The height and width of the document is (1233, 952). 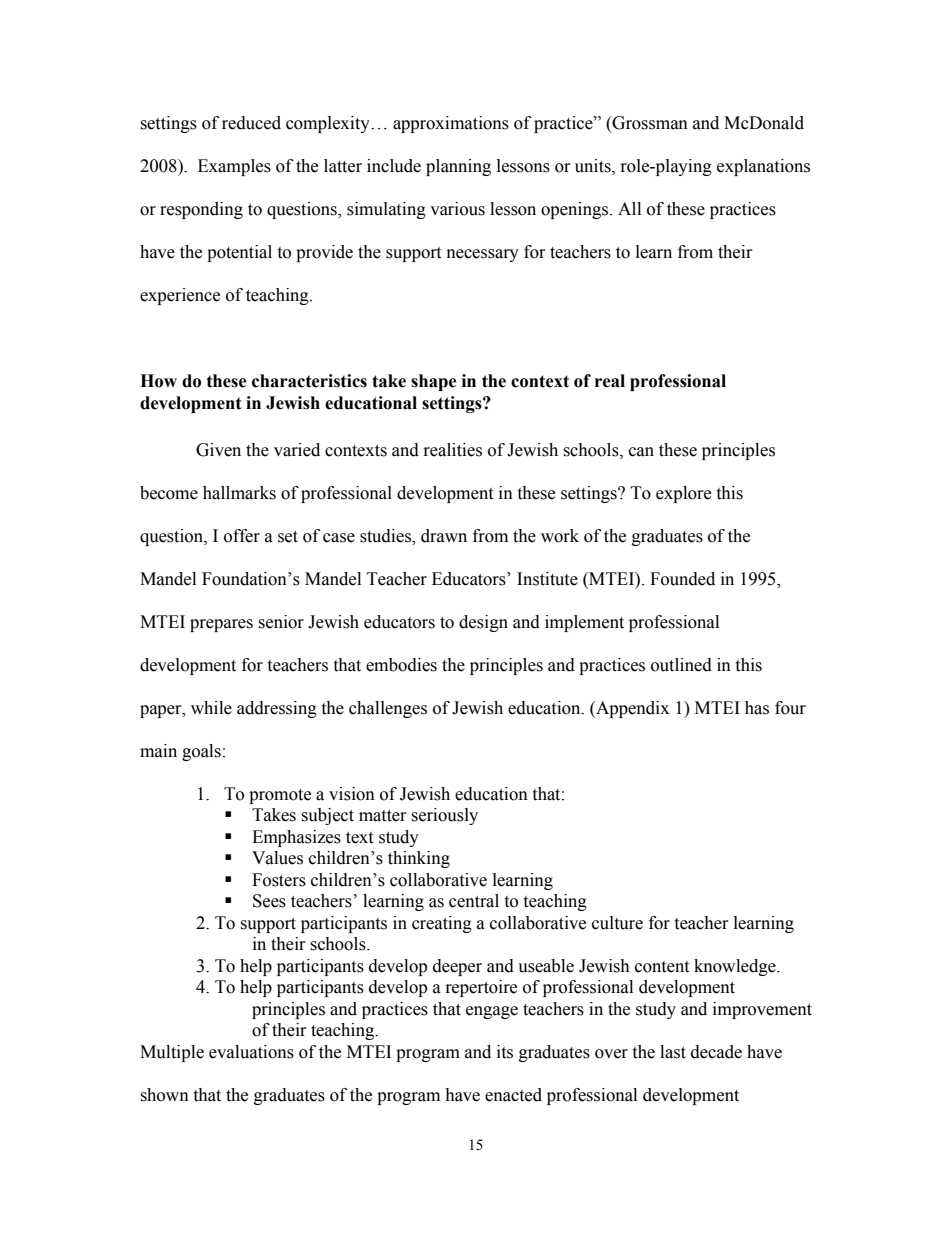 I want to click on evaluations, so click(x=251, y=1052).
